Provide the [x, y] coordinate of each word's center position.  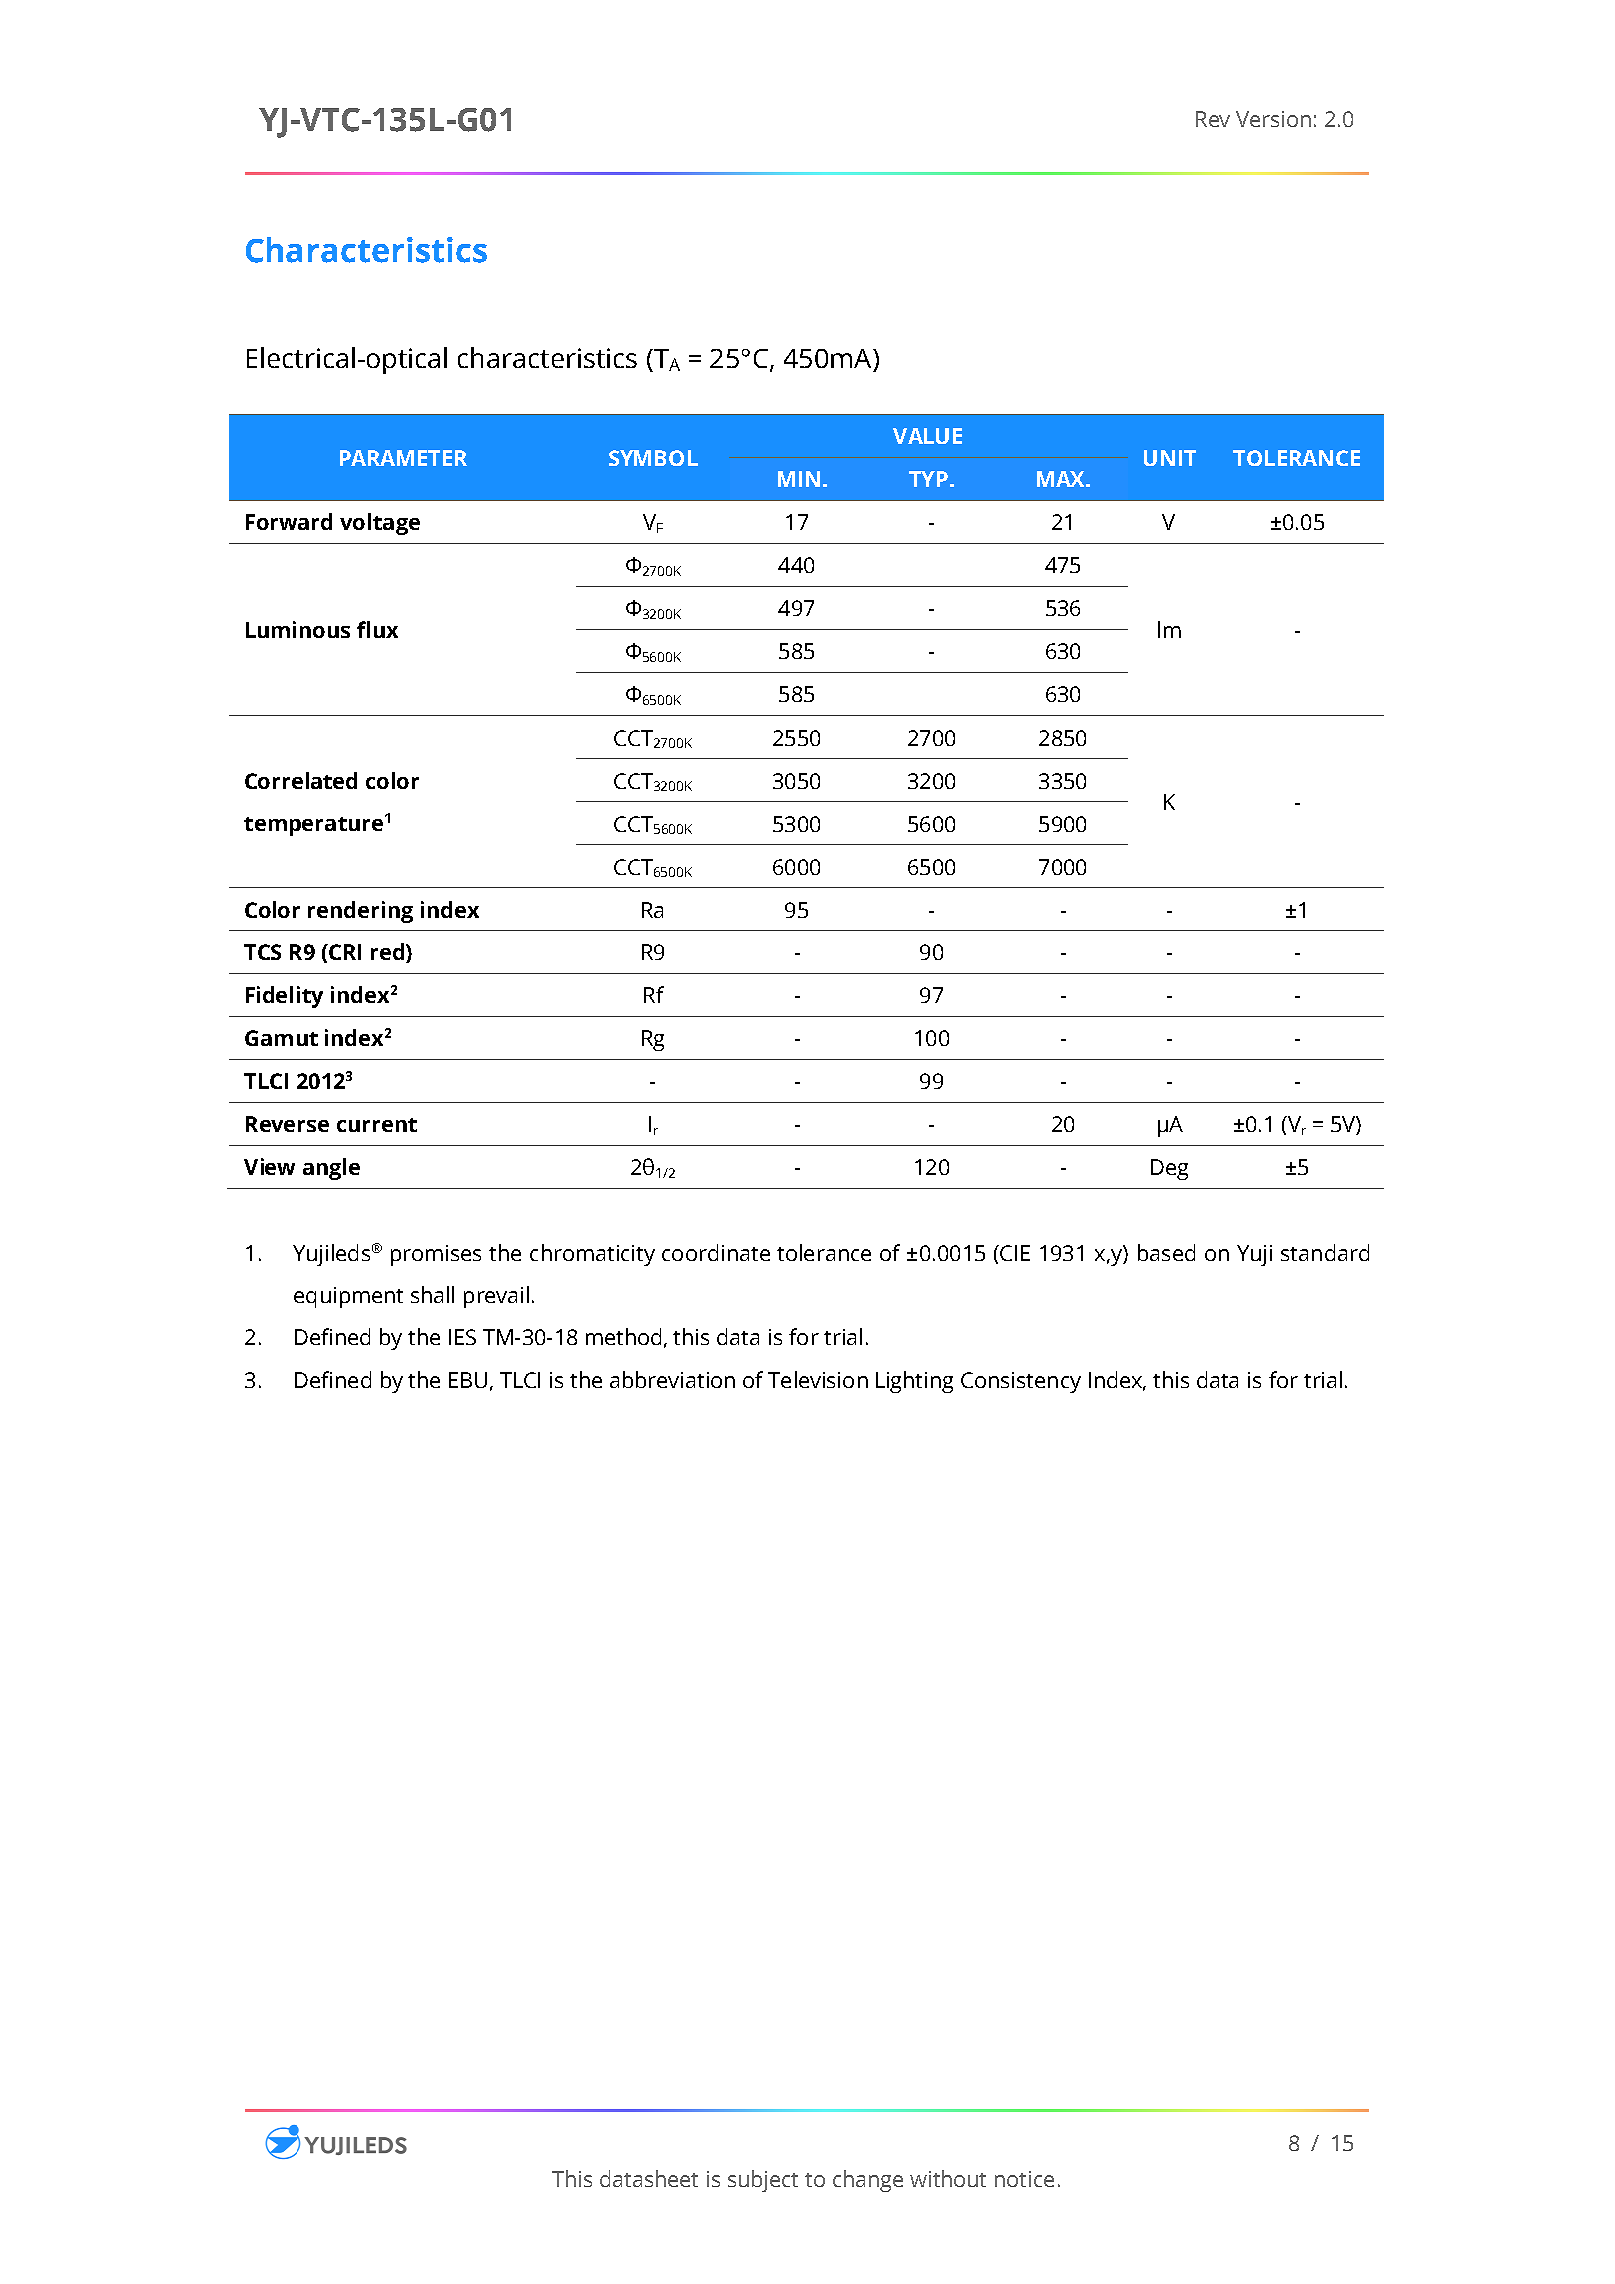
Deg [1169, 1169]
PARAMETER [403, 458]
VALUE [927, 436]
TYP [928, 479]
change [868, 2181]
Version [1273, 119]
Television [818, 1379]
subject [763, 2181]
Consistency [1021, 1382]
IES [462, 1337]
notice [1024, 2179]
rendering [360, 912]
